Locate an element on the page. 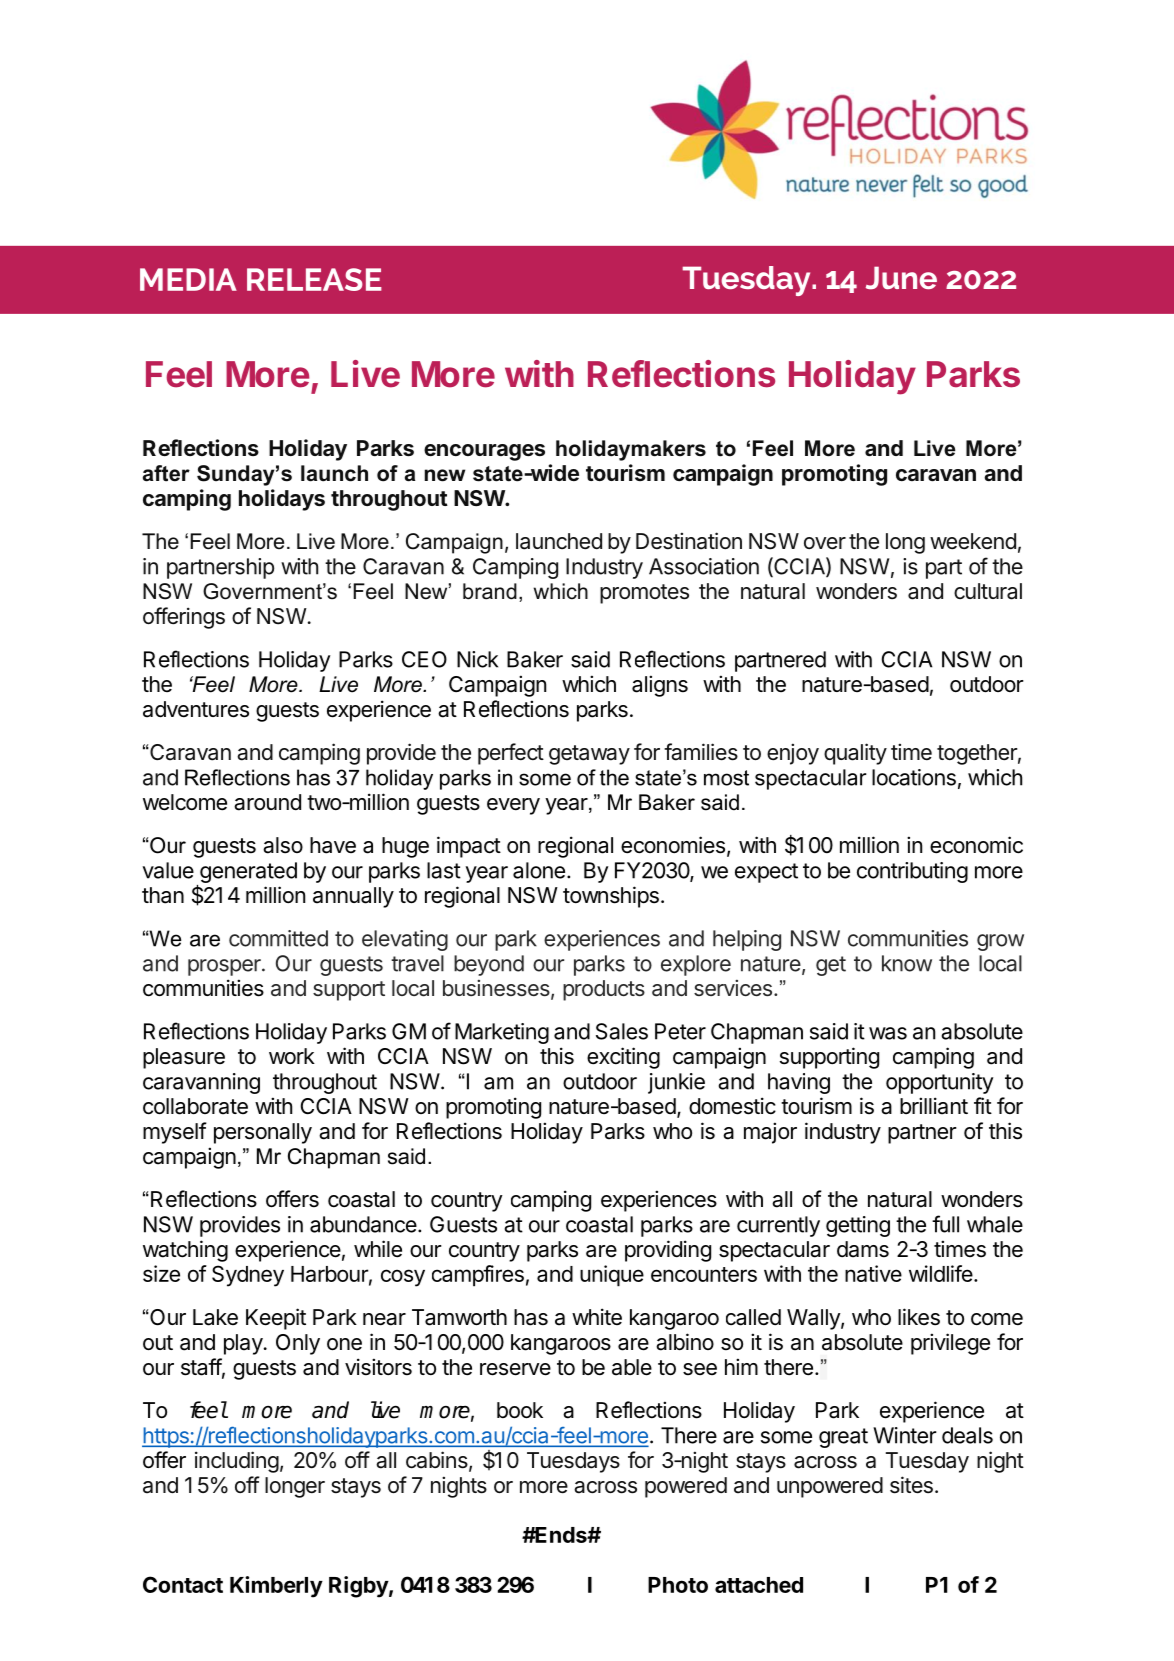 This document has height=1661, width=1174. Photo is located at coordinates (678, 1585).
